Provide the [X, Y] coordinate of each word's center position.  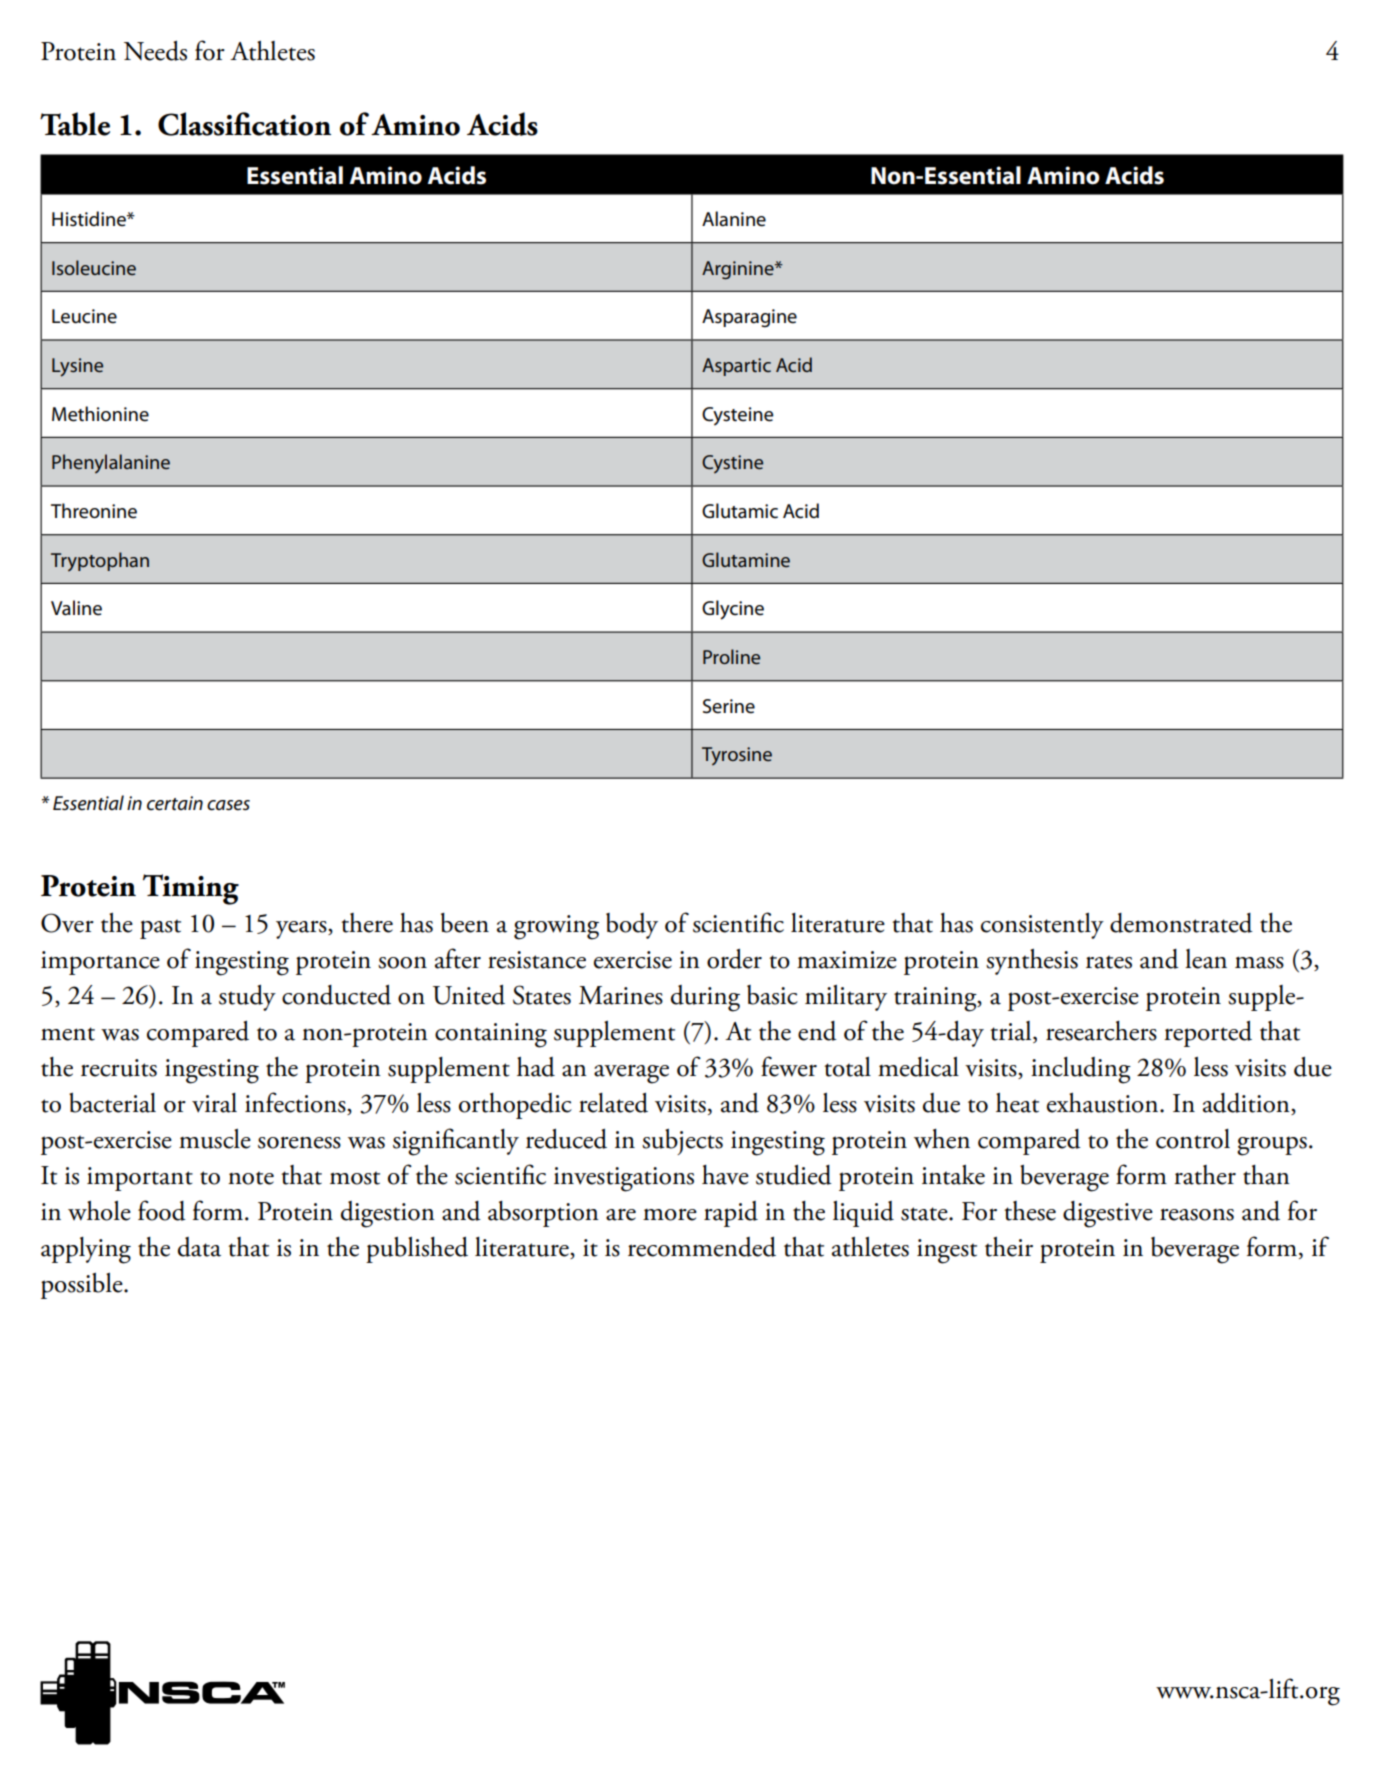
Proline [731, 656]
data [199, 1247]
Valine [76, 608]
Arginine [739, 270]
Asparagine [749, 318]
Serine [729, 706]
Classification [244, 124]
